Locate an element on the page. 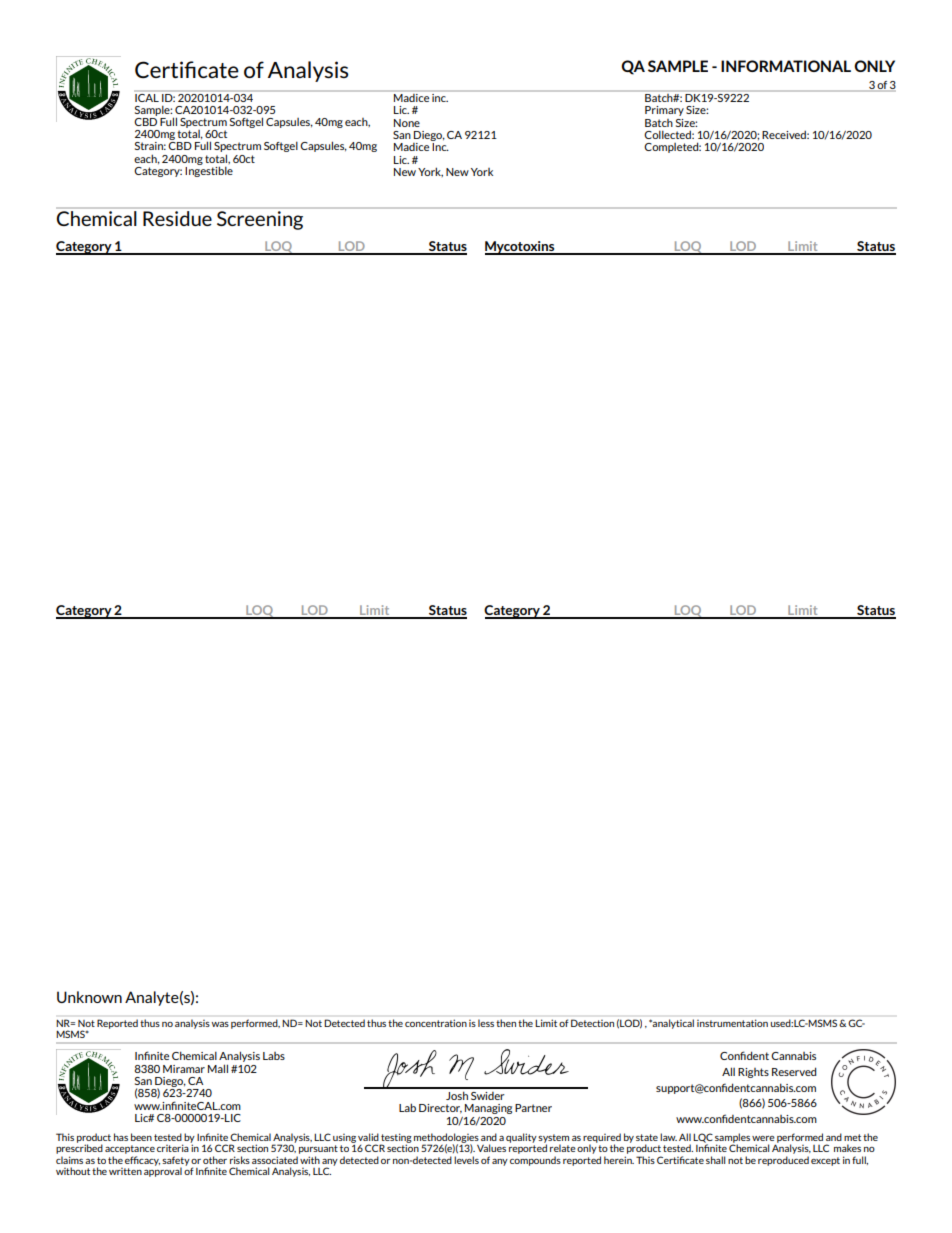  Mycotoxins is located at coordinates (521, 248).
